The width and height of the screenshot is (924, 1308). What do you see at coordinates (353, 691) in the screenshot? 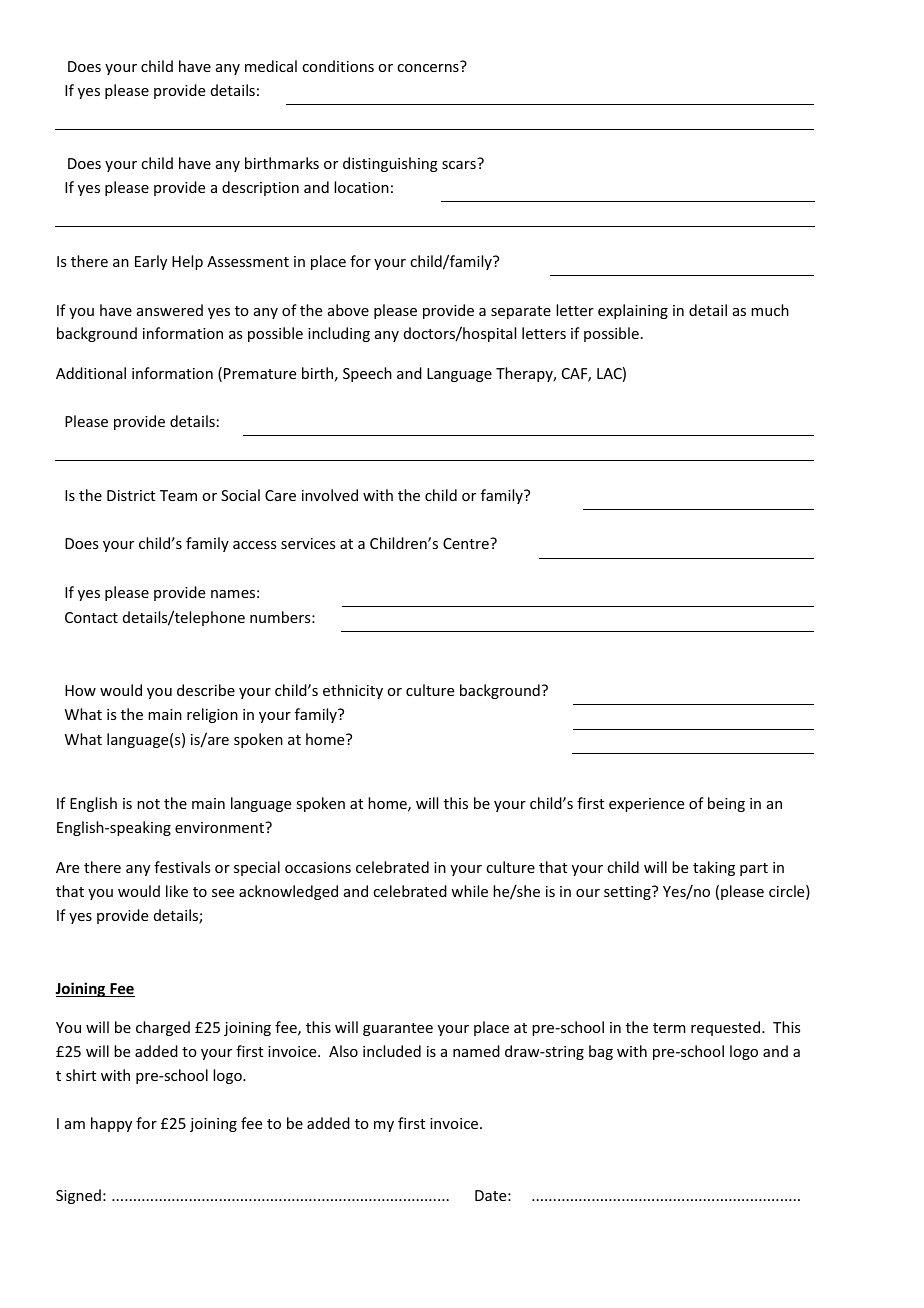
I see `ethnicity` at bounding box center [353, 691].
